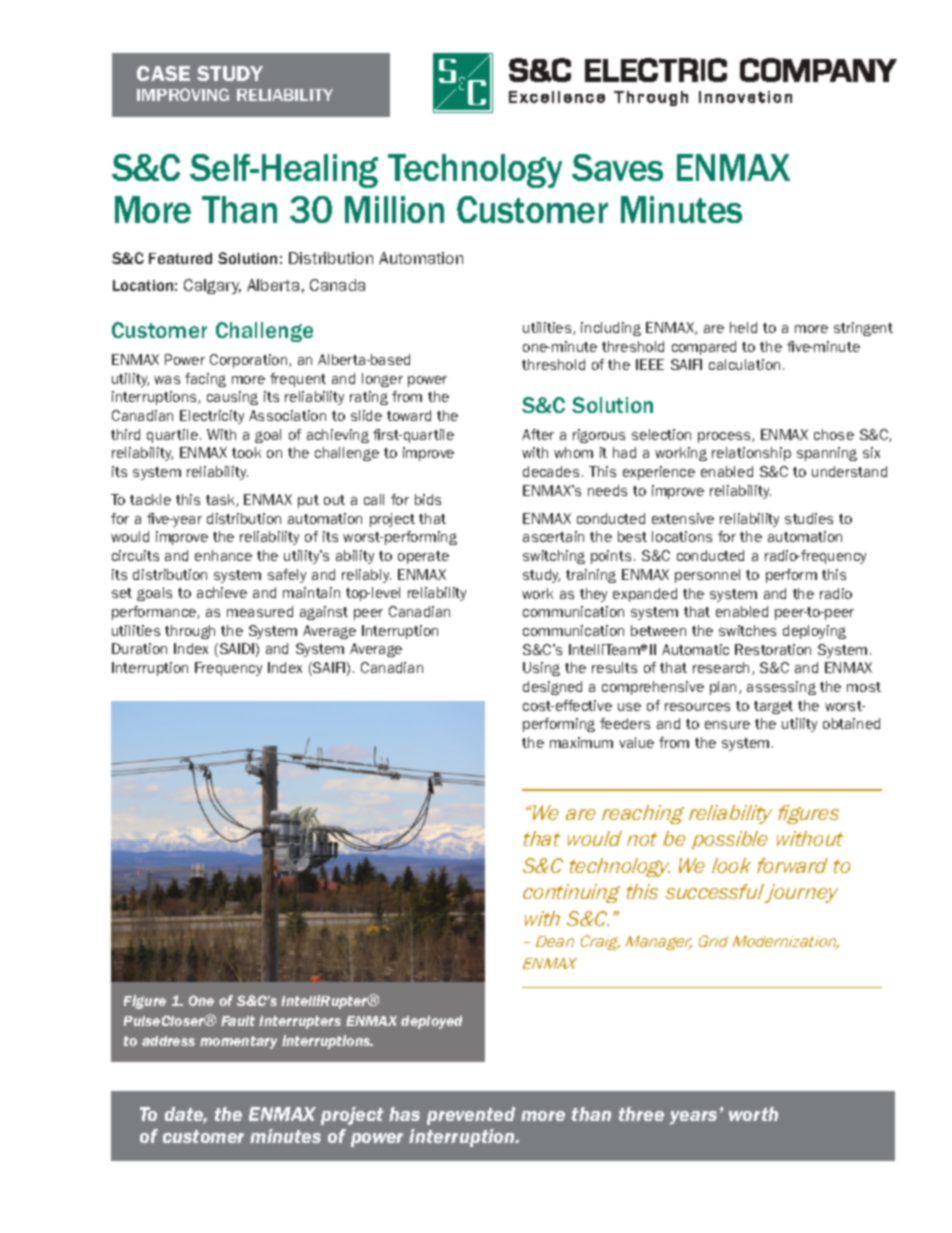  What do you see at coordinates (222, 592) in the screenshot?
I see `achieve` at bounding box center [222, 592].
